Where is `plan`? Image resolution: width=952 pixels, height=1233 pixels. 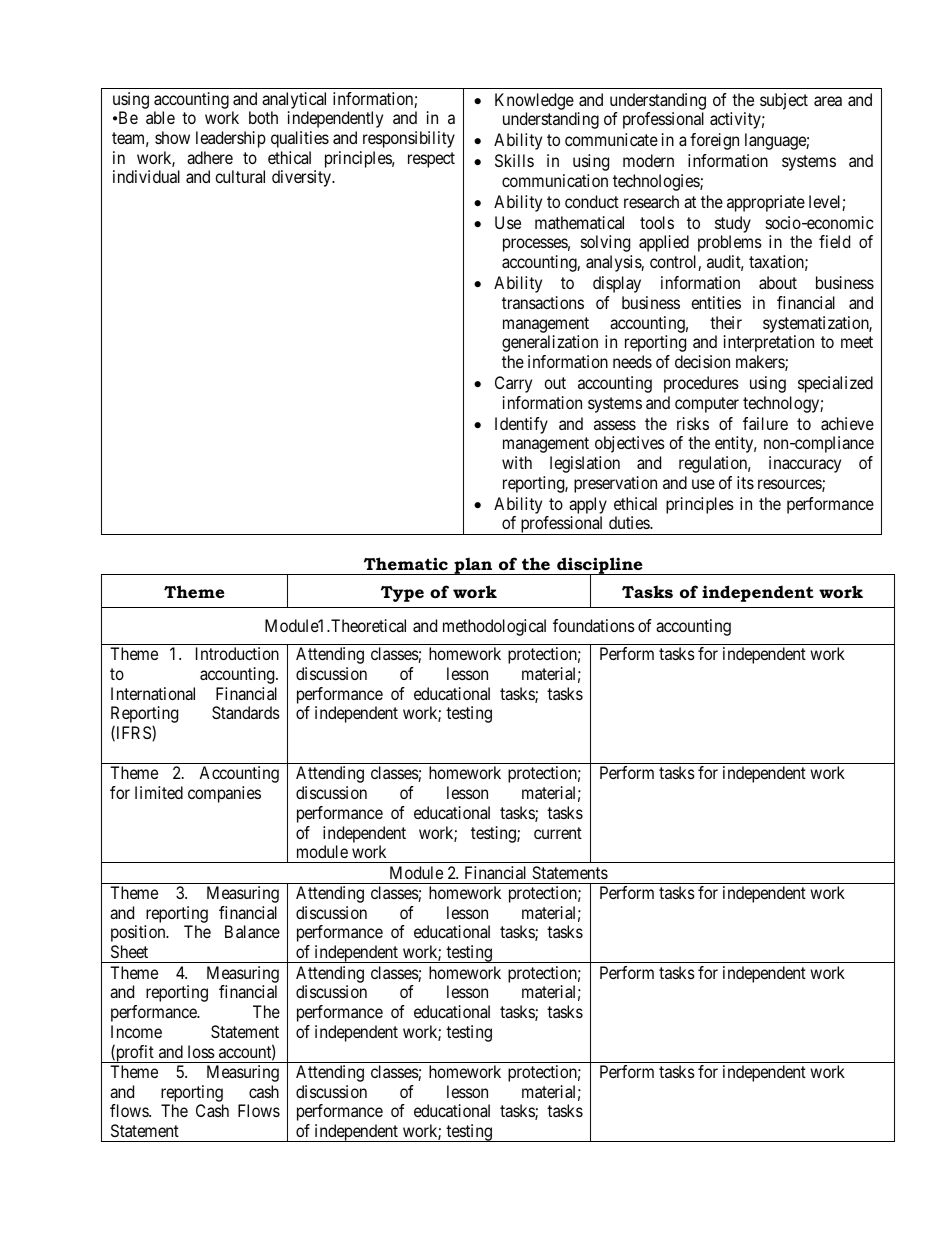 plan is located at coordinates (473, 566).
